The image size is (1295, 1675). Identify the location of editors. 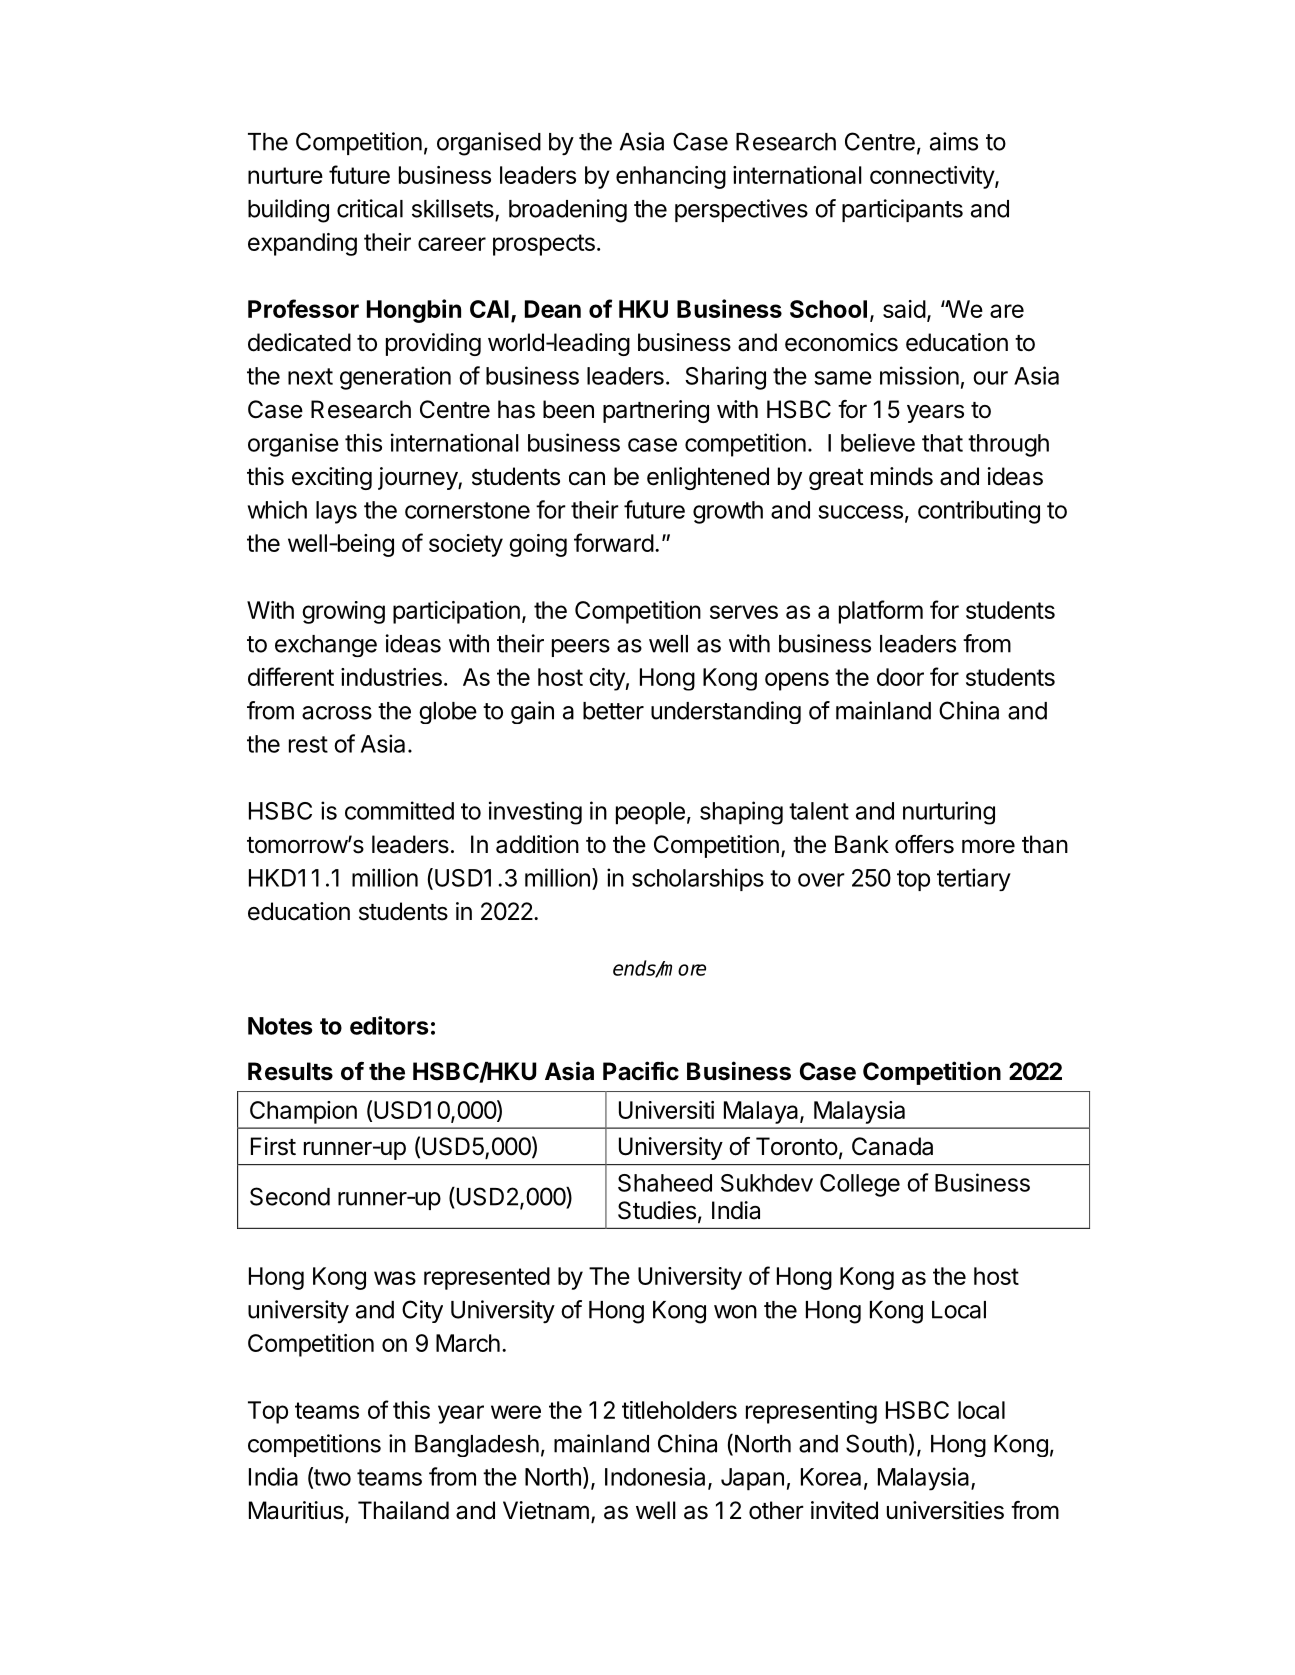
(389, 1025).
